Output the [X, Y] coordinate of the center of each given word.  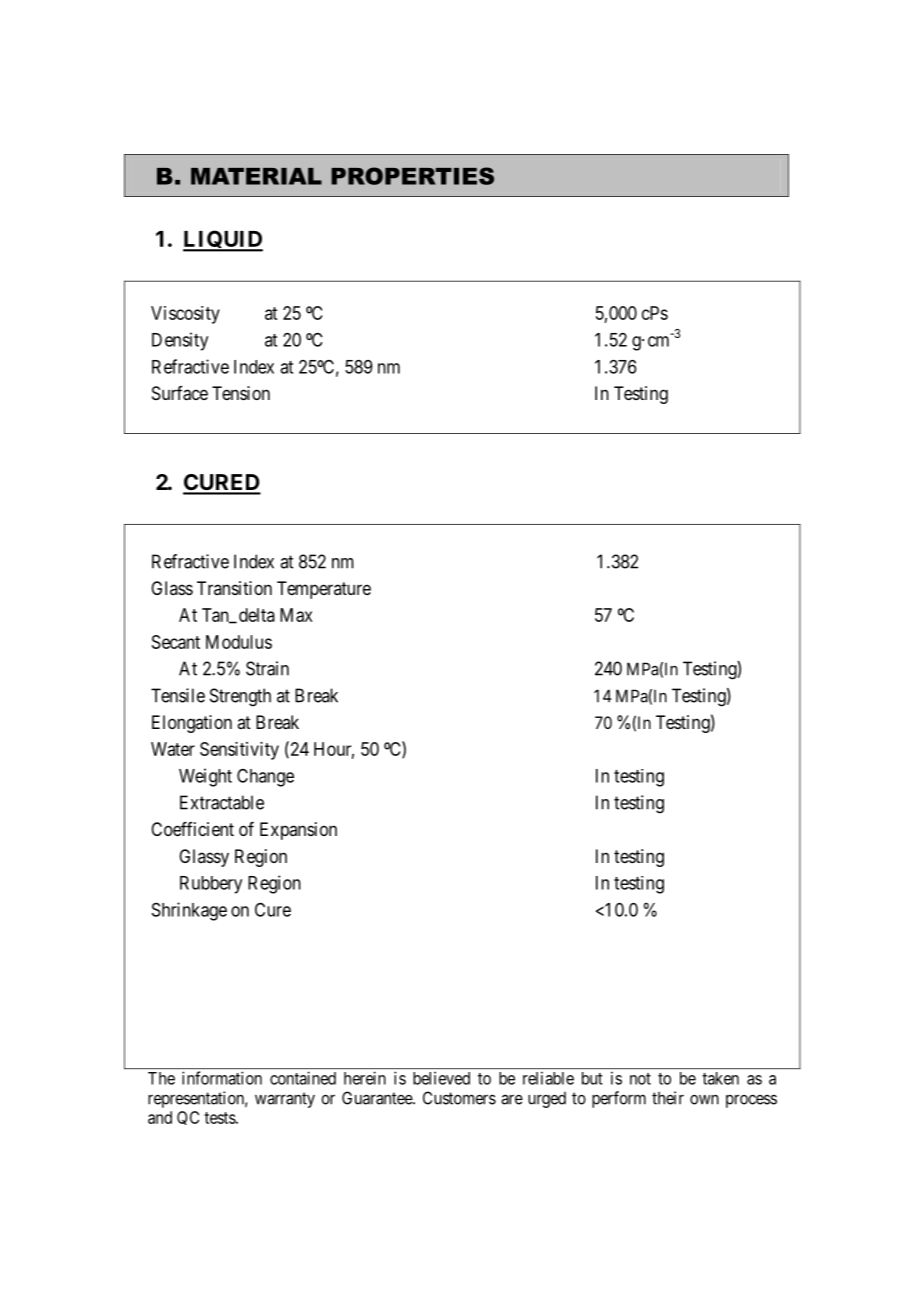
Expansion [298, 831]
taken [720, 1078]
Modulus [239, 642]
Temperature [324, 590]
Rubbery [211, 885]
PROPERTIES [412, 176]
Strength [240, 697]
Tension [241, 393]
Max [296, 615]
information [222, 1078]
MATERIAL [256, 176]
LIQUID [223, 241]
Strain [267, 668]
